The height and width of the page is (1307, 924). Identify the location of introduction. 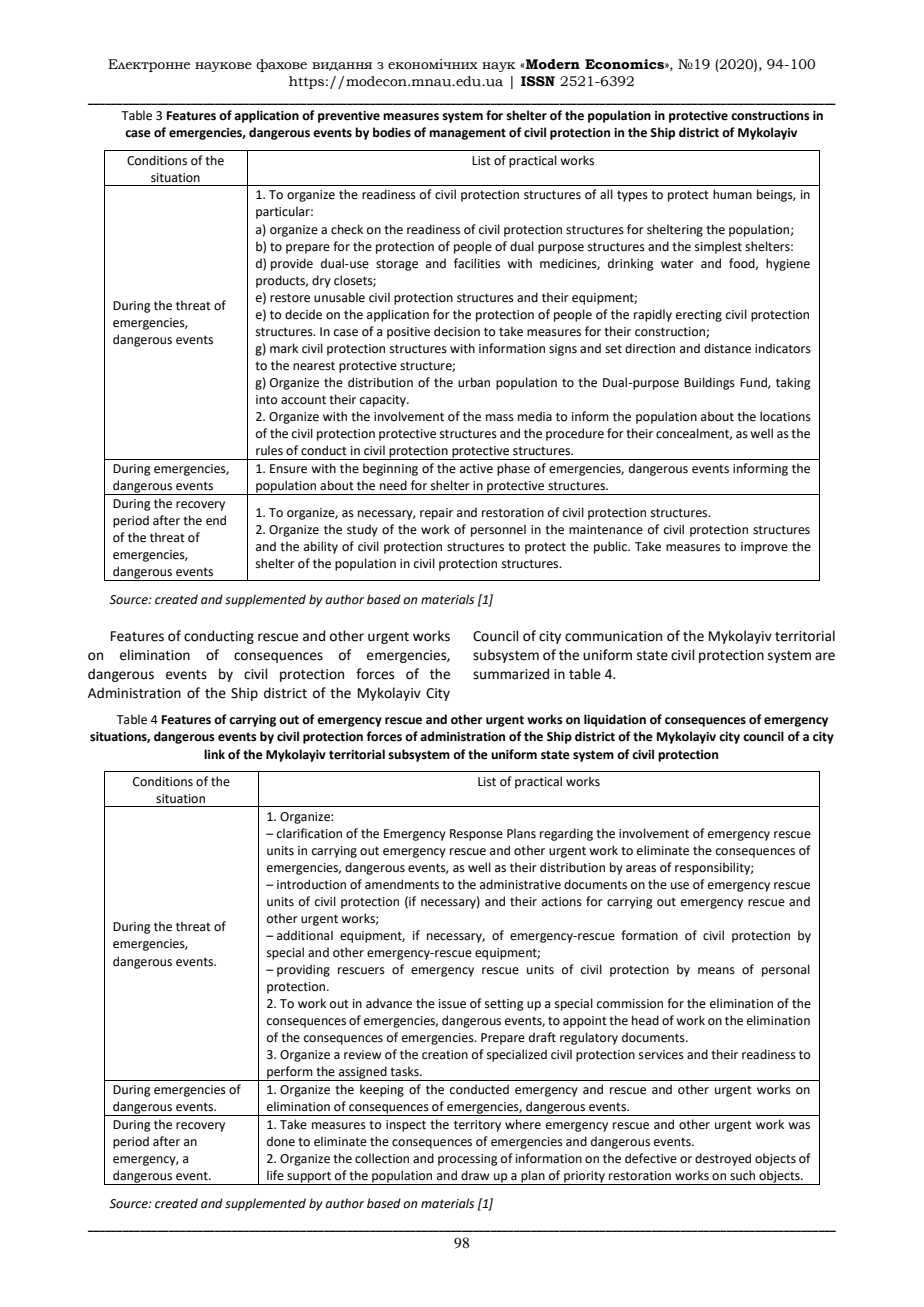
(311, 884).
